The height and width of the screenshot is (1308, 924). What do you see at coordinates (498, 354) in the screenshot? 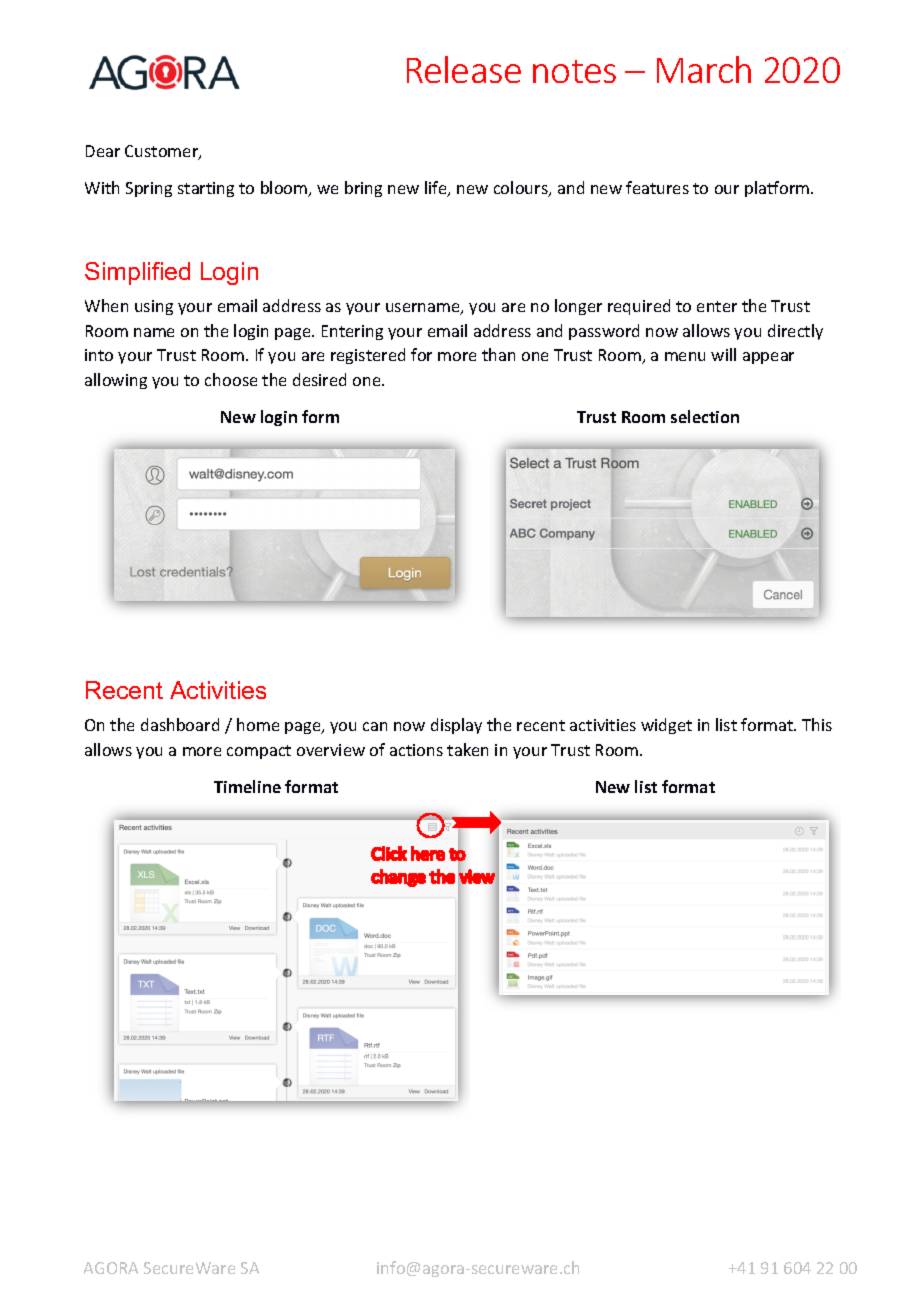
I see `than` at bounding box center [498, 354].
